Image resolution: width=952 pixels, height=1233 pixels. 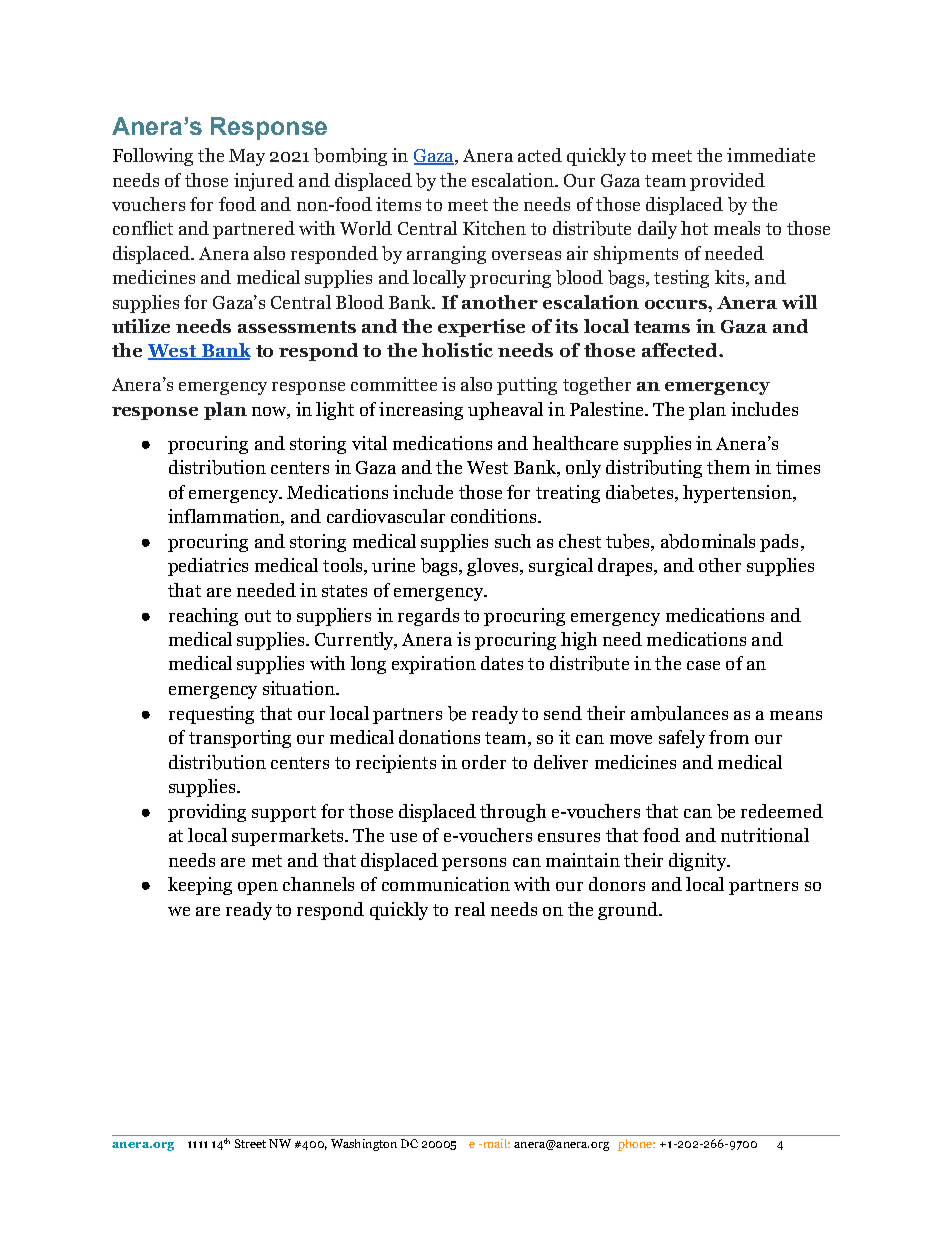 I want to click on reaching, so click(x=203, y=617).
